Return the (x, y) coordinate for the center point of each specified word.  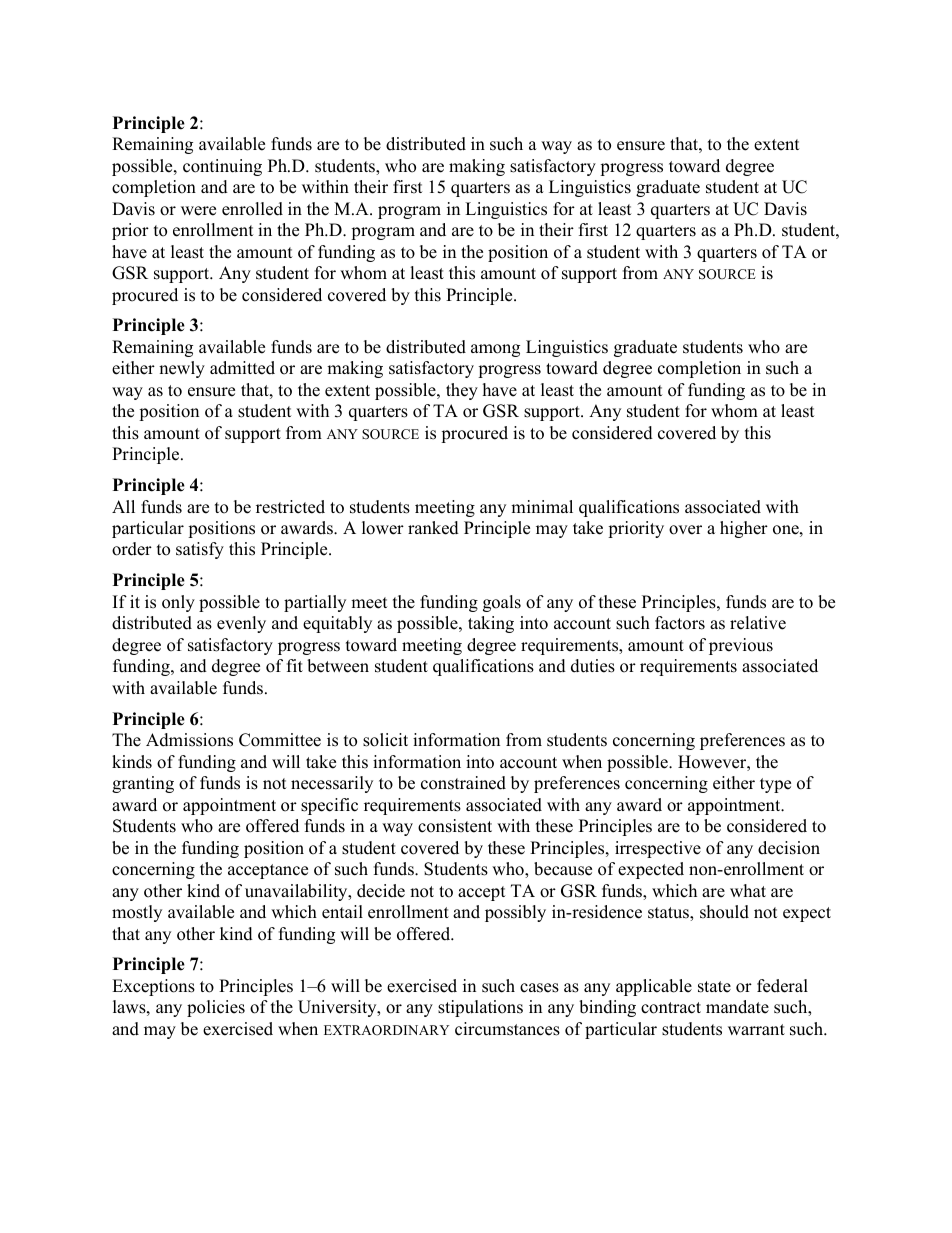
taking (491, 624)
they (462, 391)
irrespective (658, 849)
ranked (433, 528)
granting (143, 784)
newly (182, 369)
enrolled (252, 209)
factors (680, 623)
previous (741, 646)
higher (744, 529)
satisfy (200, 550)
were (198, 211)
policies (216, 1008)
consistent (455, 826)
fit (295, 665)
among (495, 350)
